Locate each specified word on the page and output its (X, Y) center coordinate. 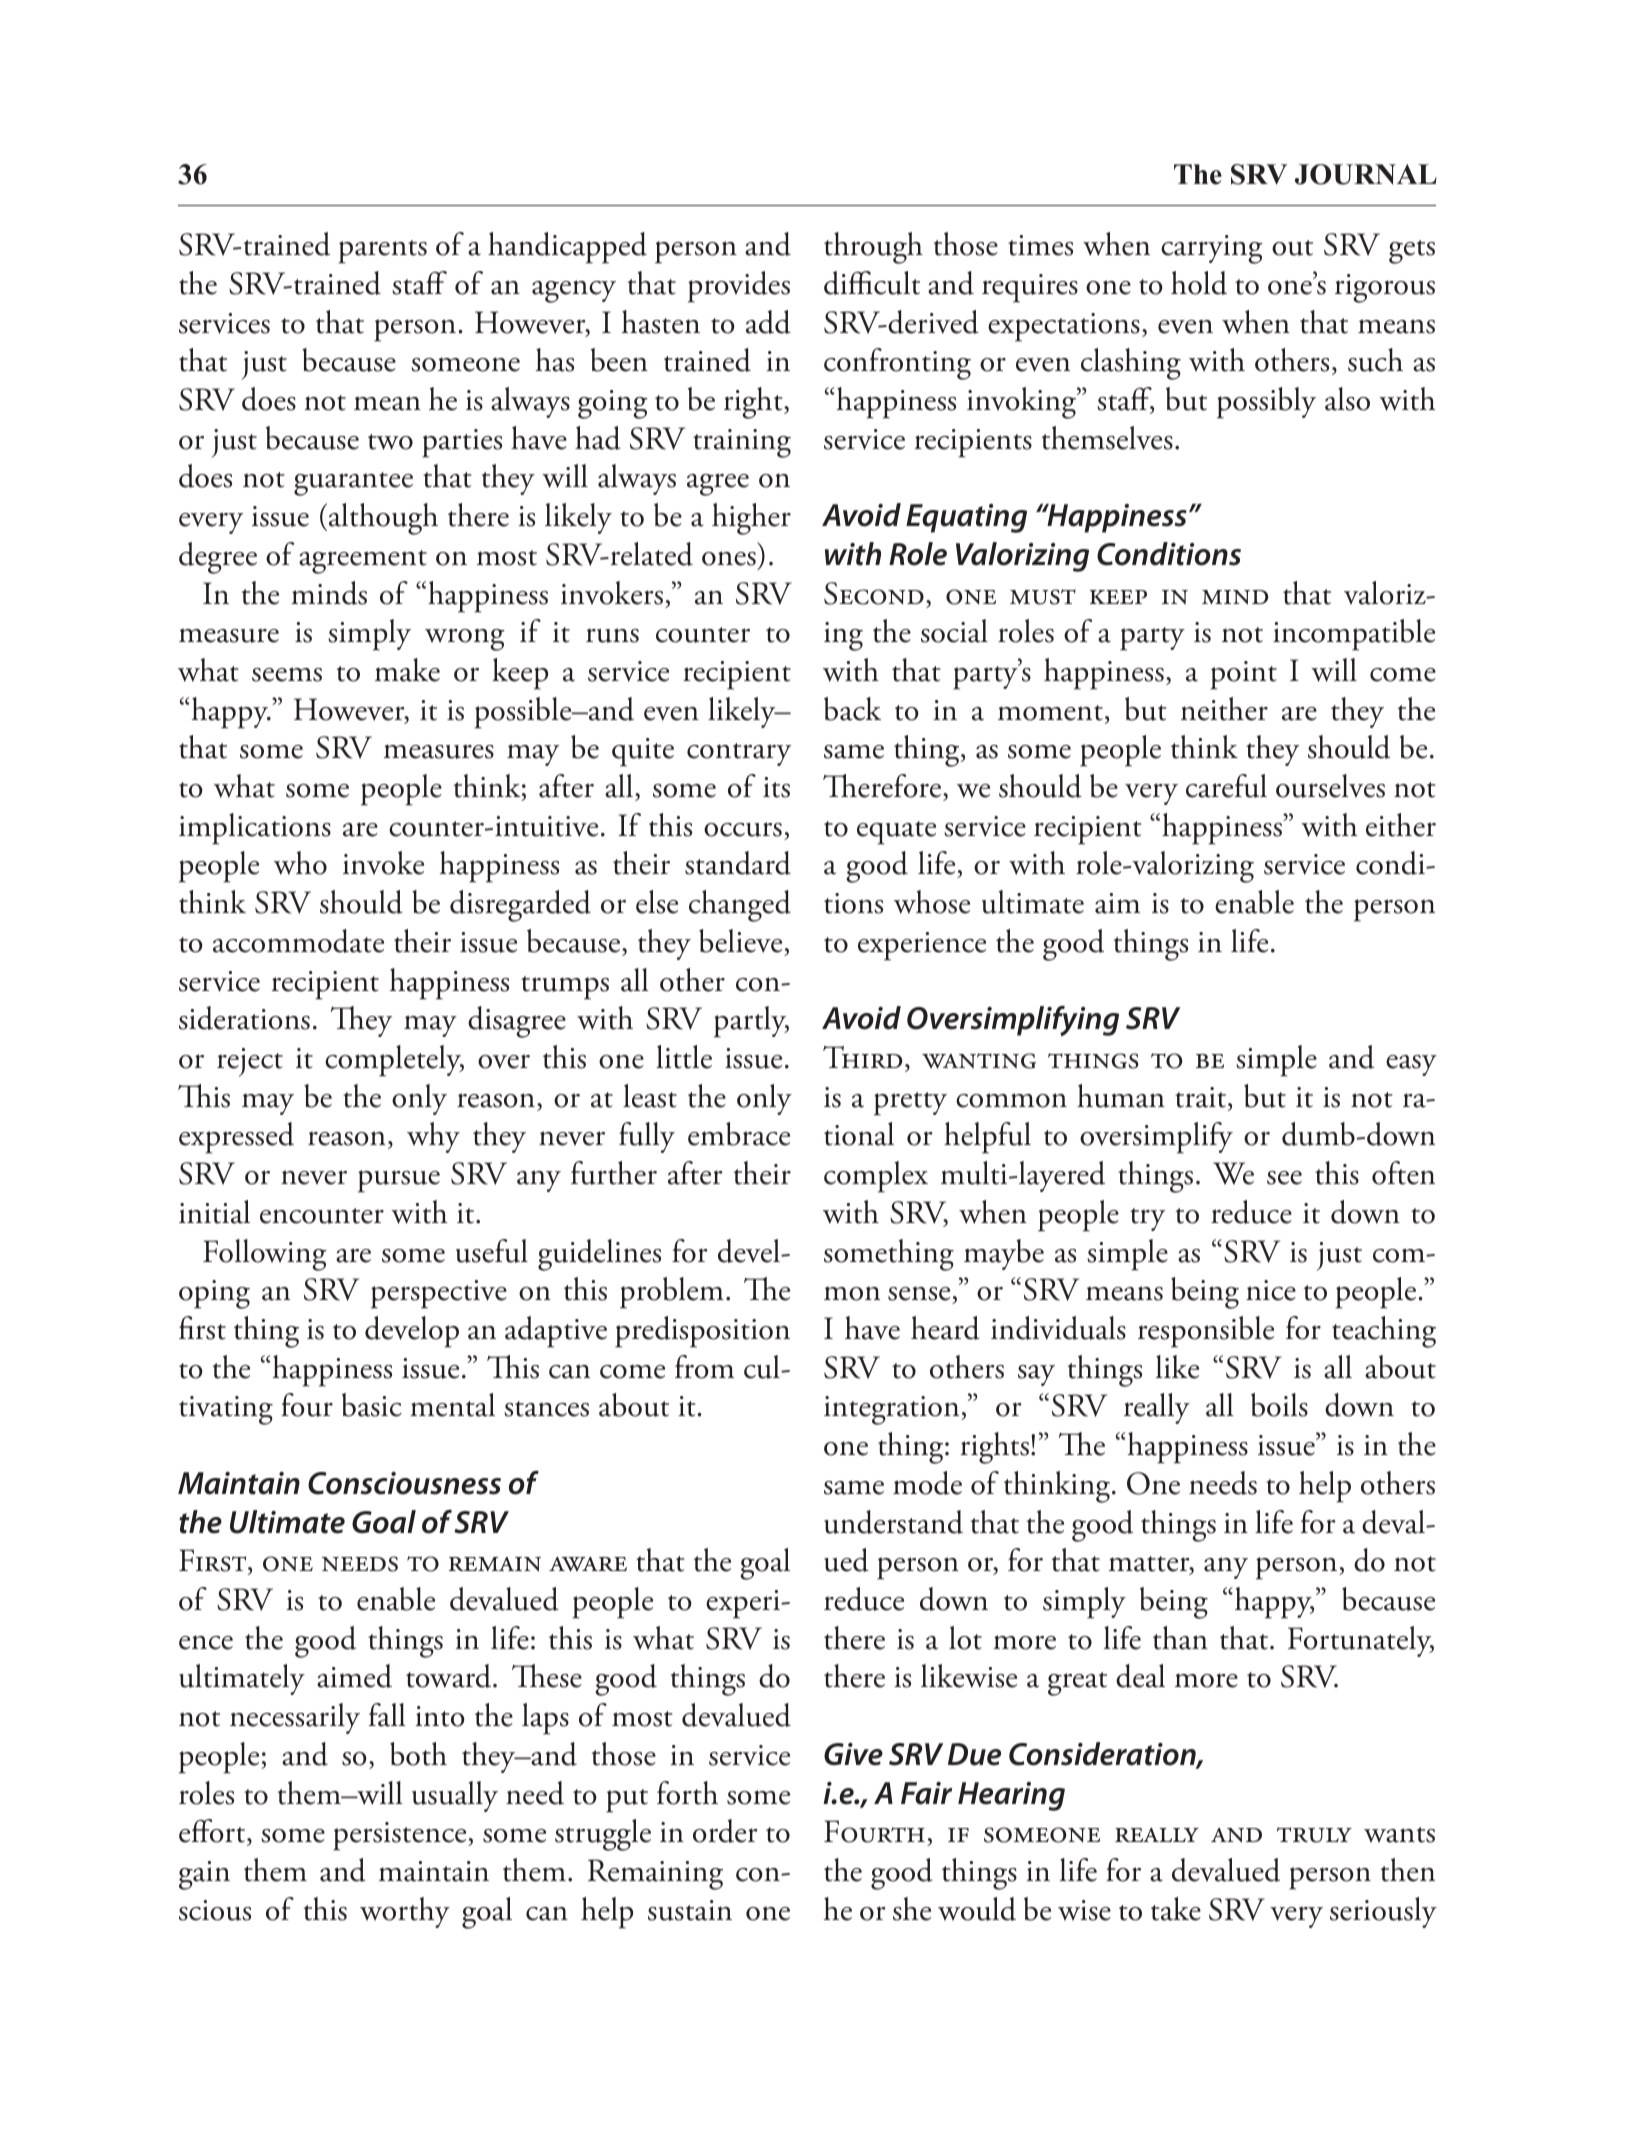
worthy (405, 1912)
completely (394, 1061)
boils (1279, 1405)
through (873, 248)
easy (1411, 1065)
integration (893, 1410)
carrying (1212, 249)
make (407, 670)
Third (862, 1057)
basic (372, 1405)
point (1243, 675)
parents (382, 252)
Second (874, 593)
